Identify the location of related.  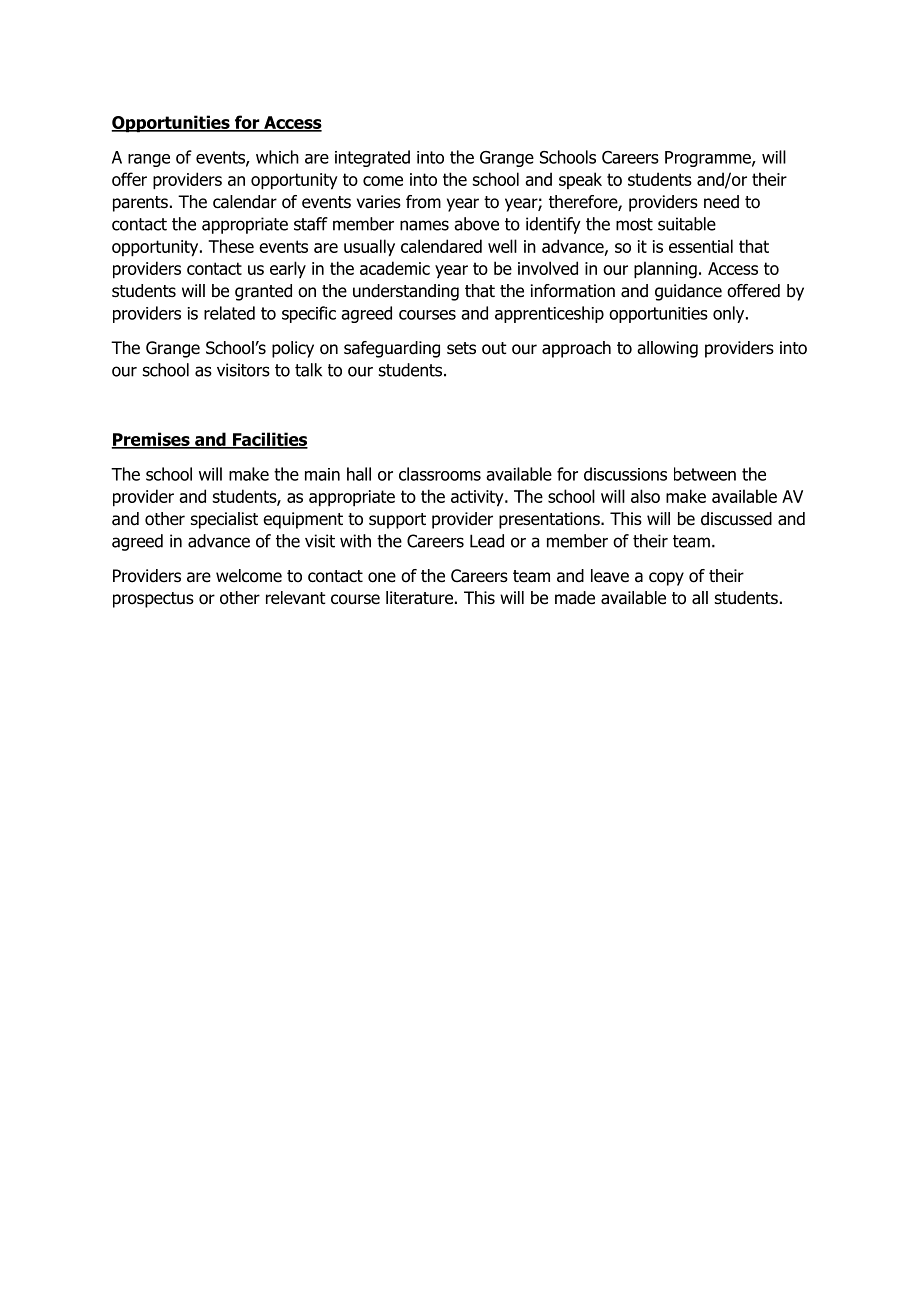
(229, 313).
